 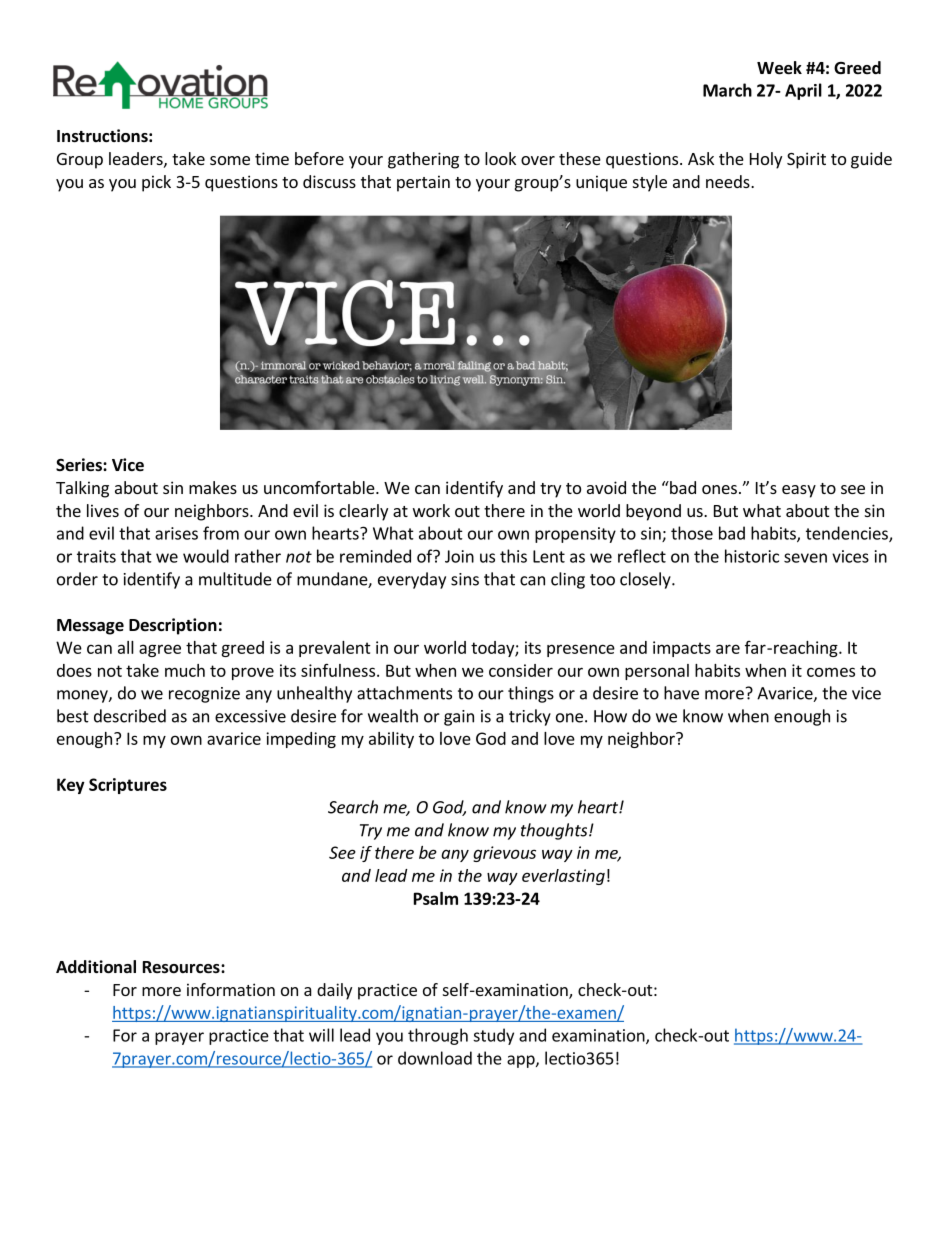 What do you see at coordinates (493, 1036) in the page?
I see `study` at bounding box center [493, 1036].
